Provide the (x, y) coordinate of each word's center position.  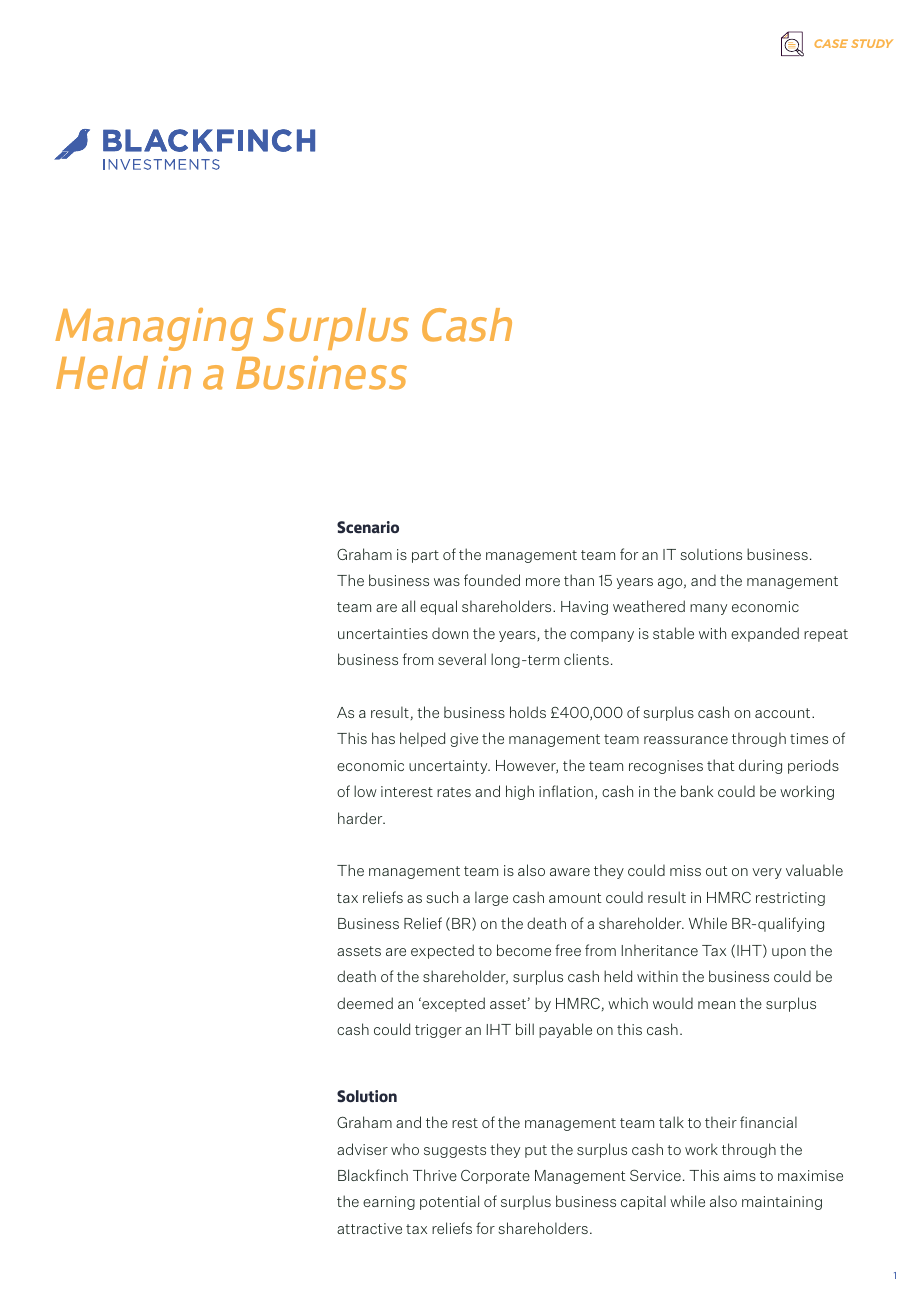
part (425, 556)
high (520, 792)
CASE (831, 43)
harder (361, 818)
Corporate (495, 1177)
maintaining (782, 1203)
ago (671, 583)
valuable (814, 870)
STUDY (872, 43)
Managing (154, 329)
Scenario (368, 527)
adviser (362, 1149)
